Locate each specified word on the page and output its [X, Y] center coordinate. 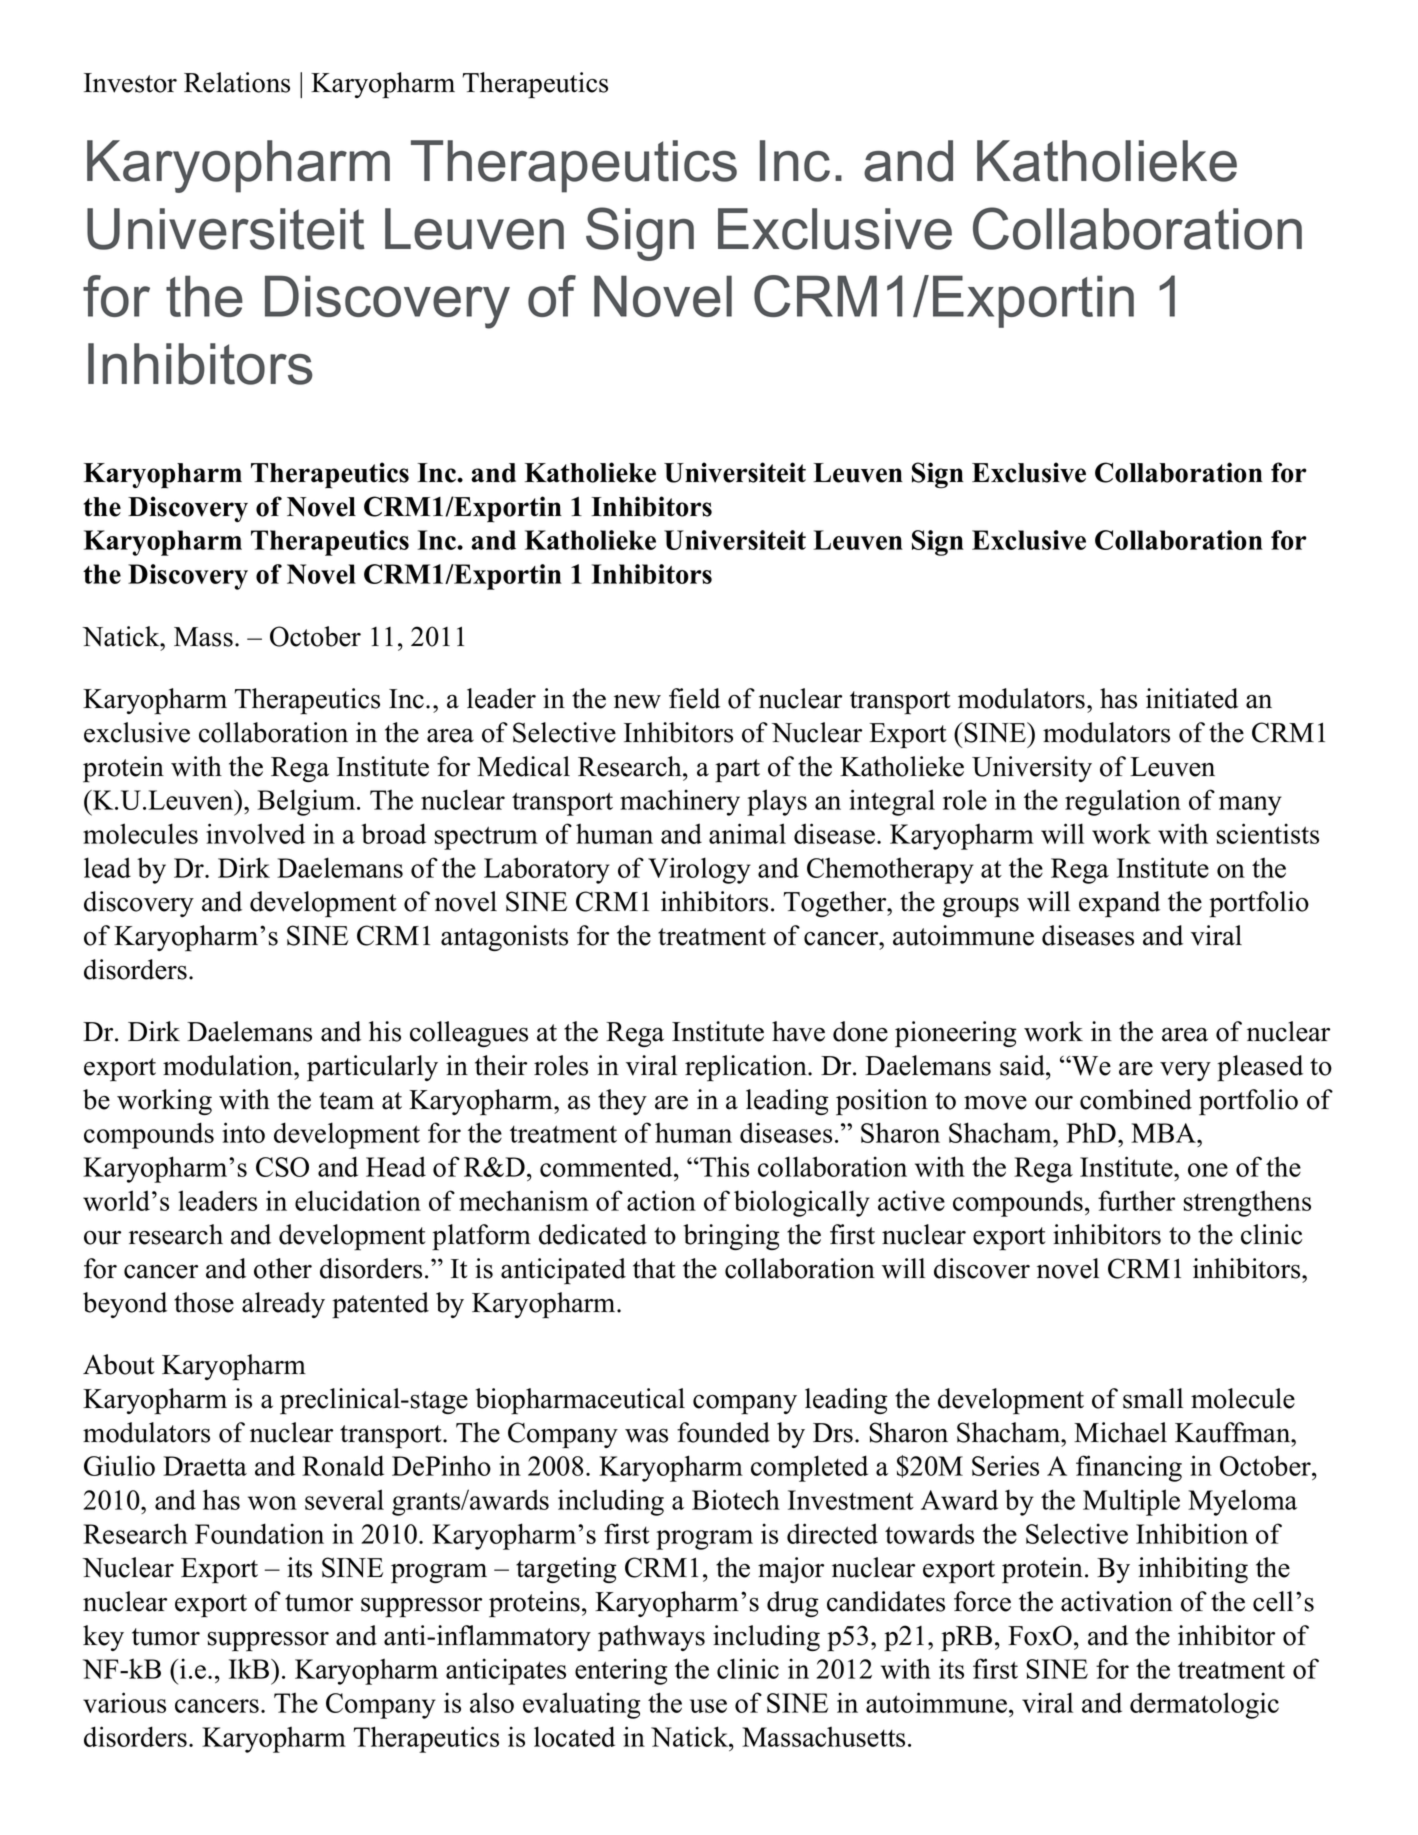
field [694, 698]
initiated [1192, 698]
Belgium [307, 802]
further [1136, 1200]
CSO [282, 1167]
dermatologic [1204, 1705]
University [1032, 769]
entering [621, 1671]
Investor [130, 83]
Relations [237, 82]
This [723, 1166]
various [124, 1702]
